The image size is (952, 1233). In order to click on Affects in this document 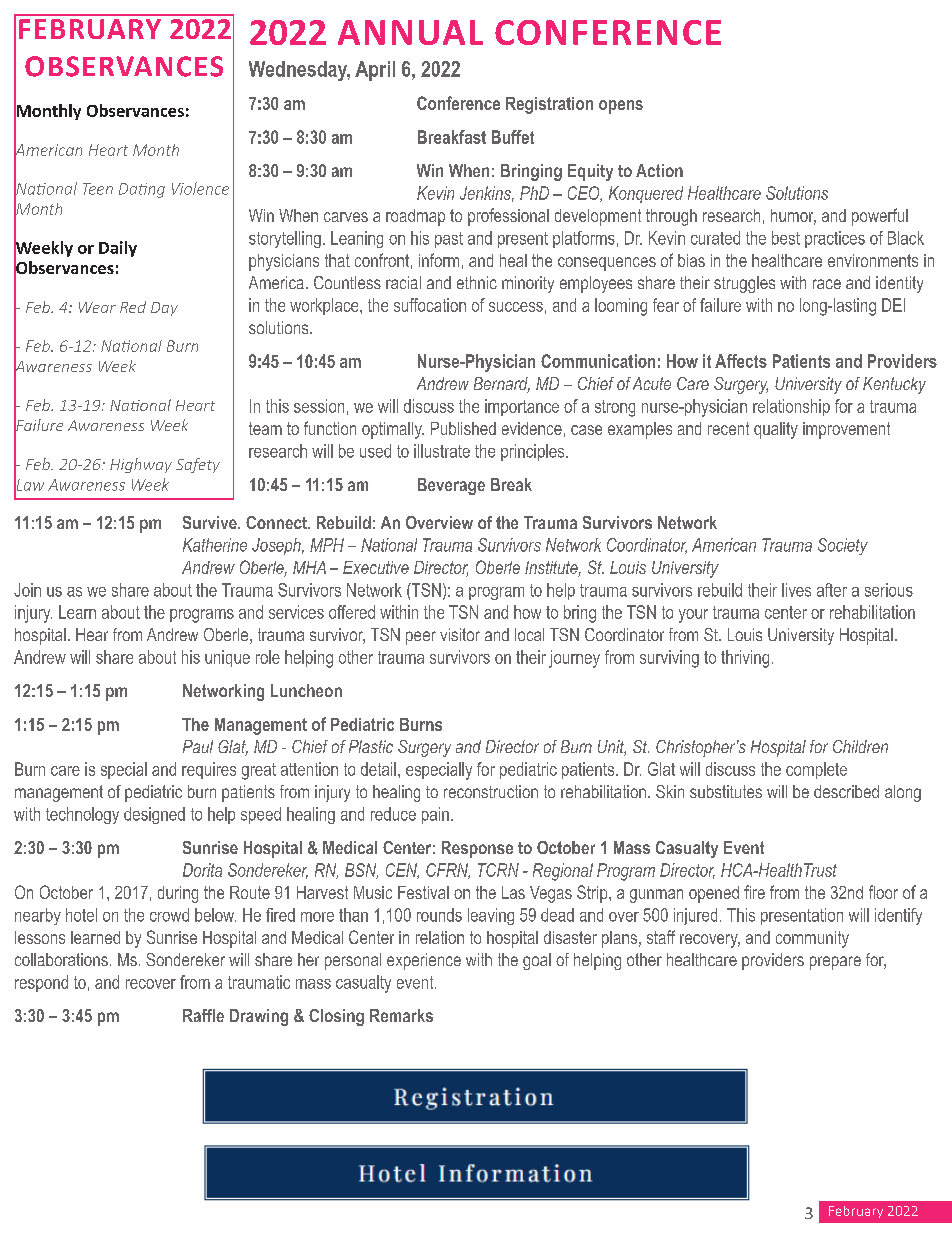, I will do `click(741, 361)`.
